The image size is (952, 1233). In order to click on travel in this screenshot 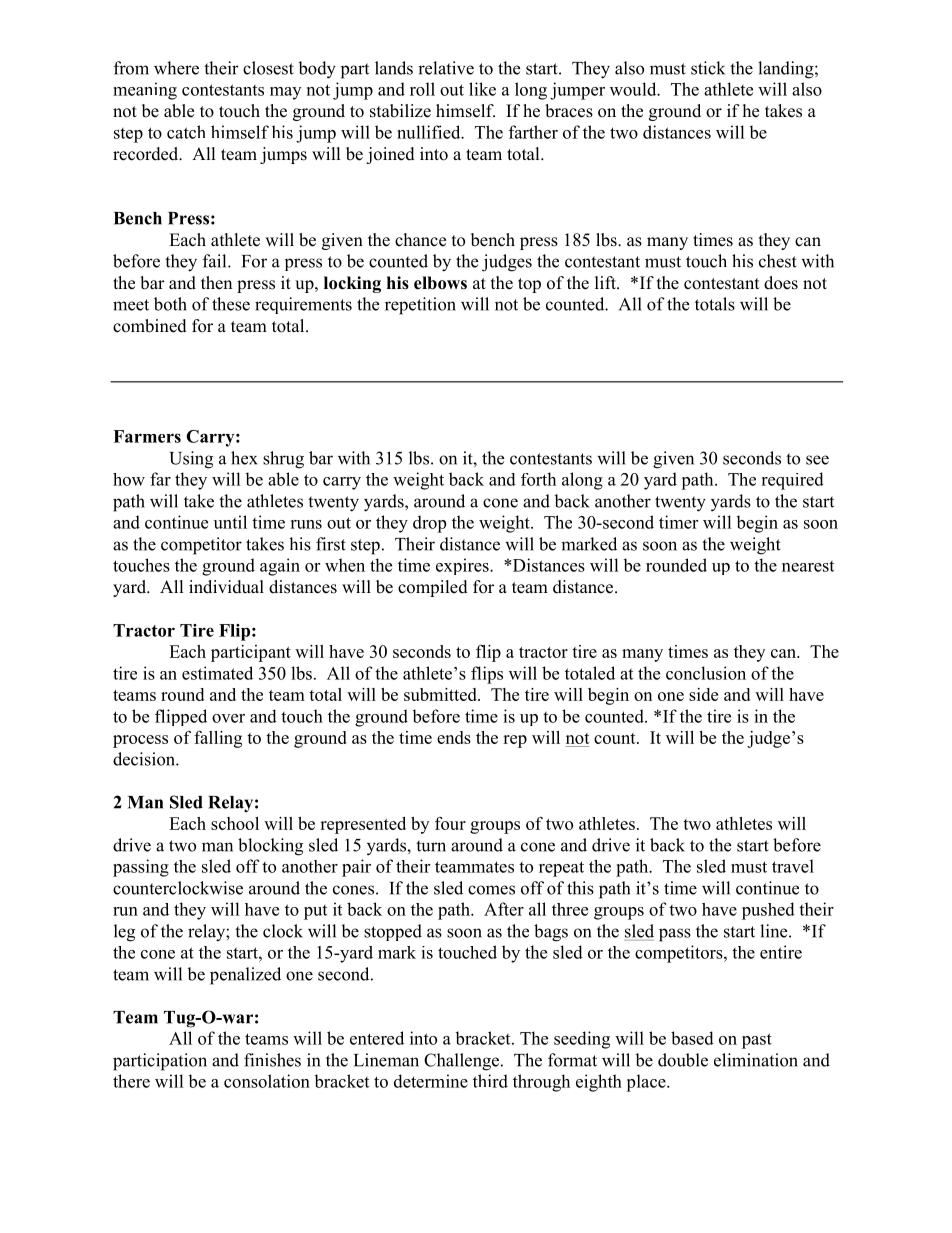, I will do `click(793, 866)`.
